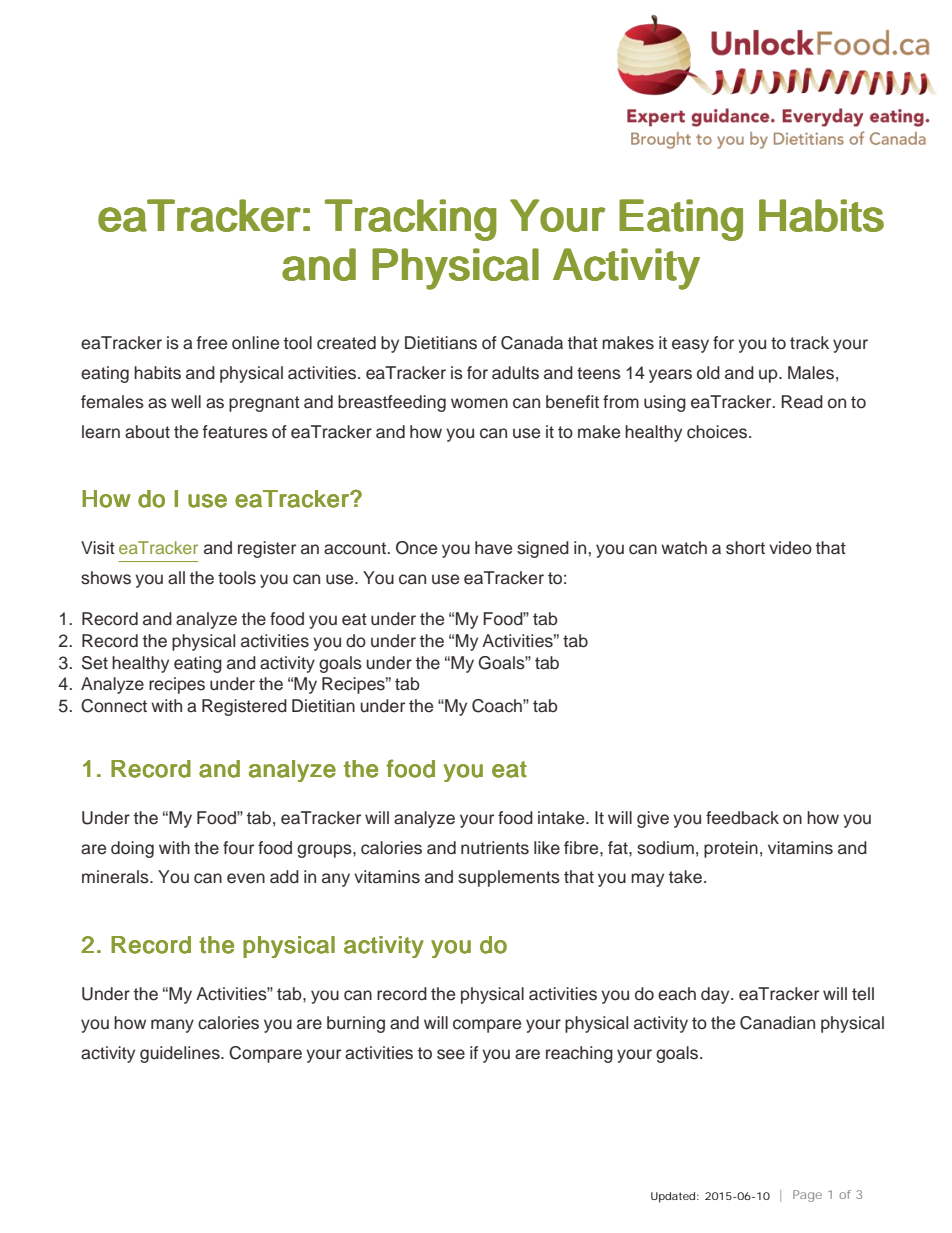  What do you see at coordinates (451, 1054) in the screenshot?
I see `see` at bounding box center [451, 1054].
